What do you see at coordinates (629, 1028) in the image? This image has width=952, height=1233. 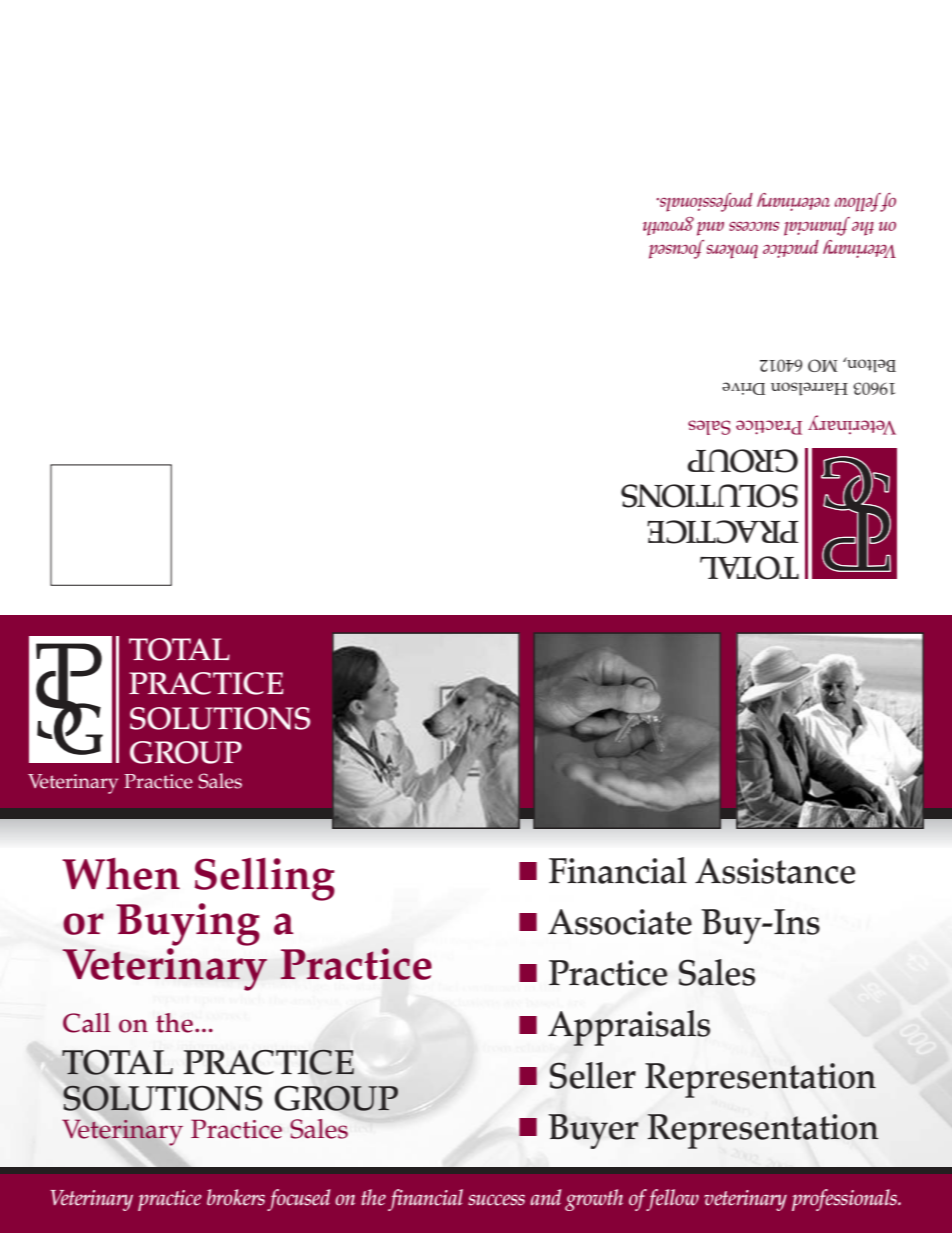 I see `Appraisals` at bounding box center [629, 1028].
